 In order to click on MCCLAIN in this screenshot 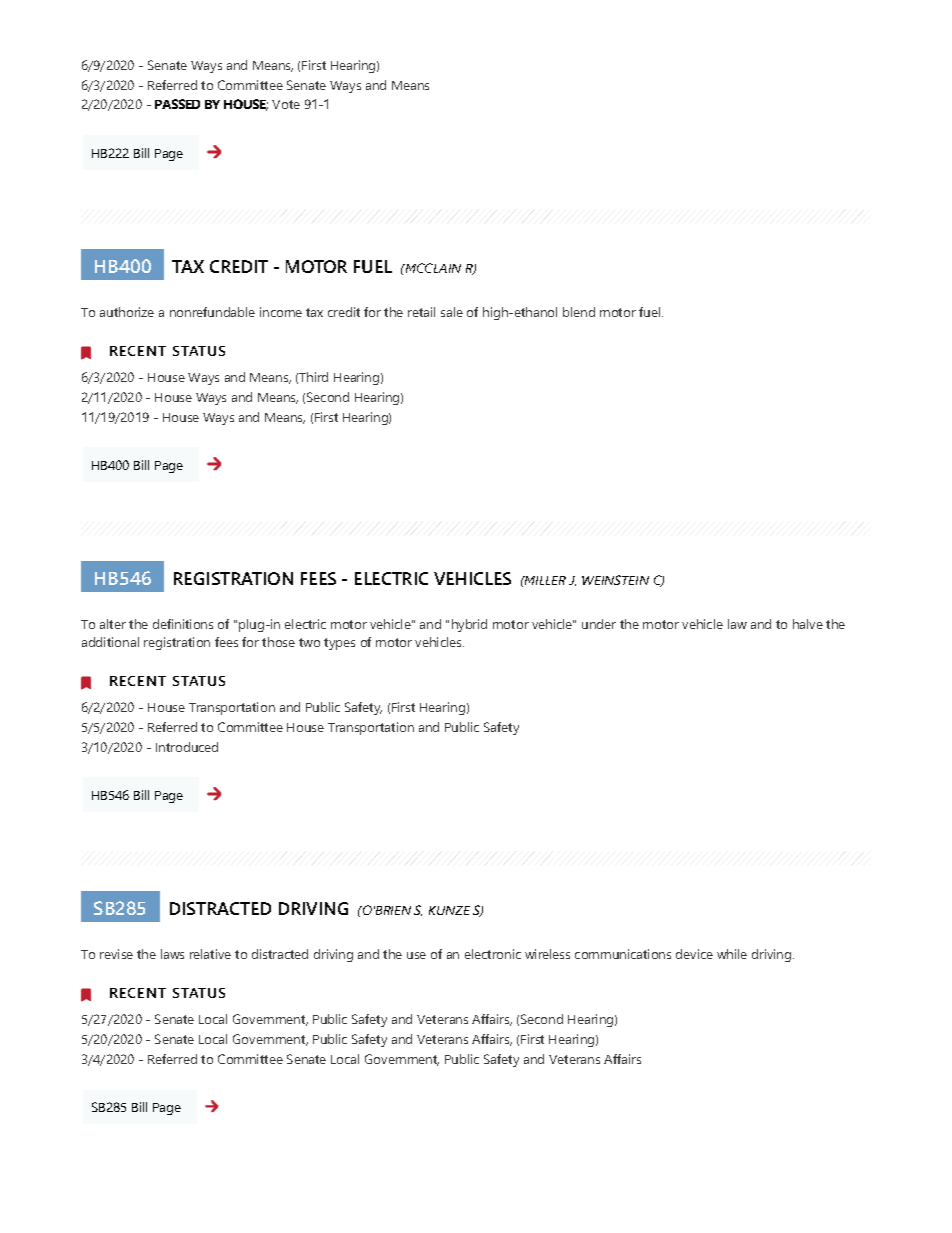, I will do `click(432, 268)`.
